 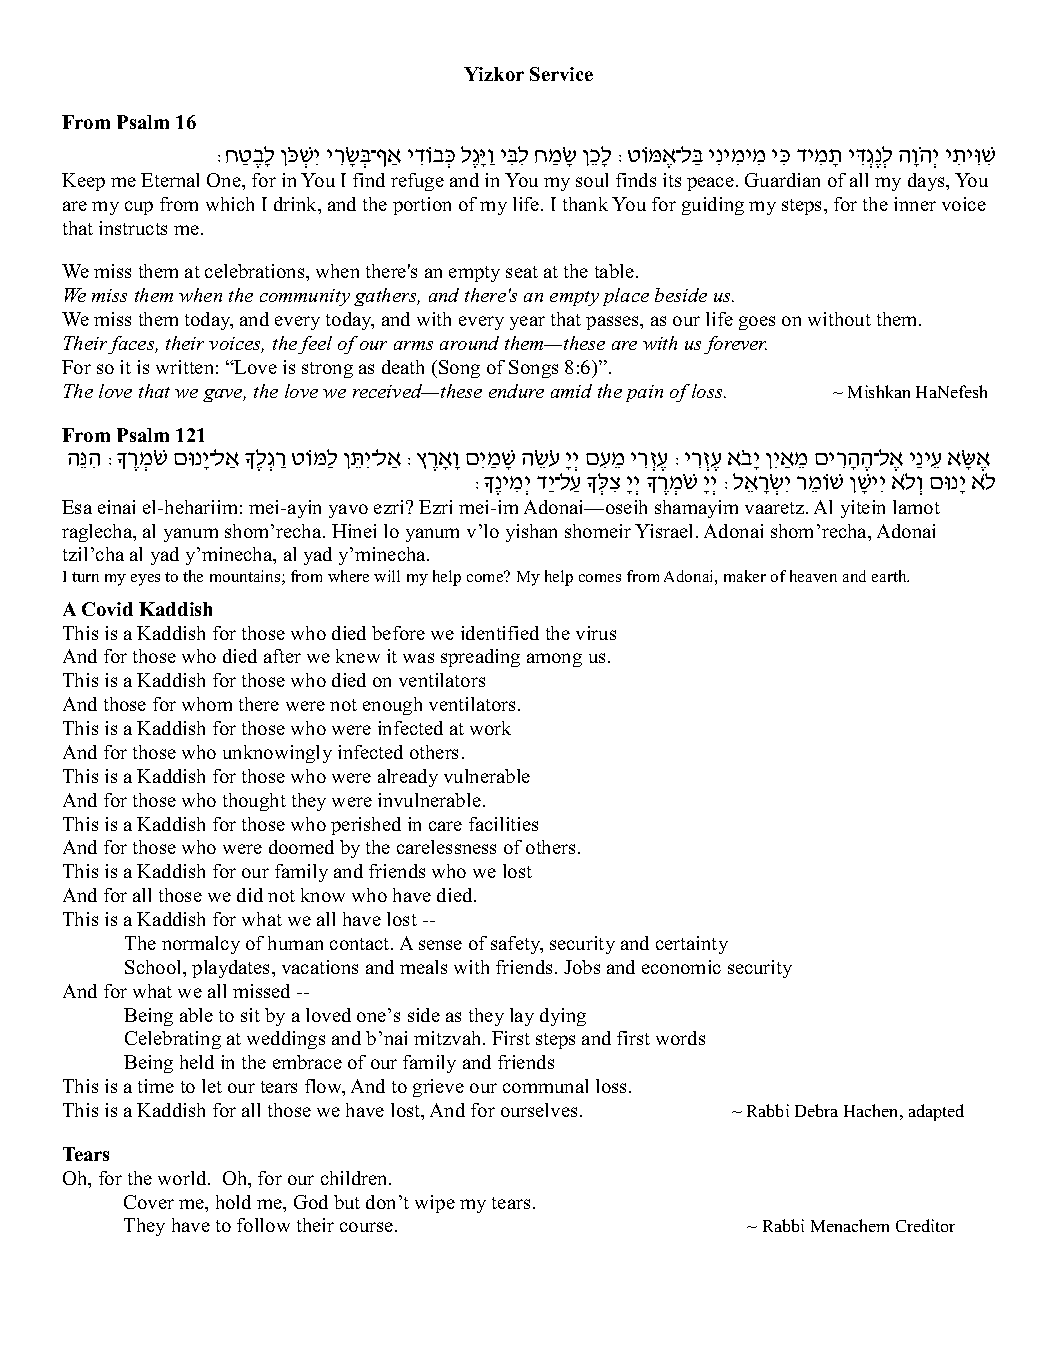 I want to click on world, so click(x=183, y=1178).
